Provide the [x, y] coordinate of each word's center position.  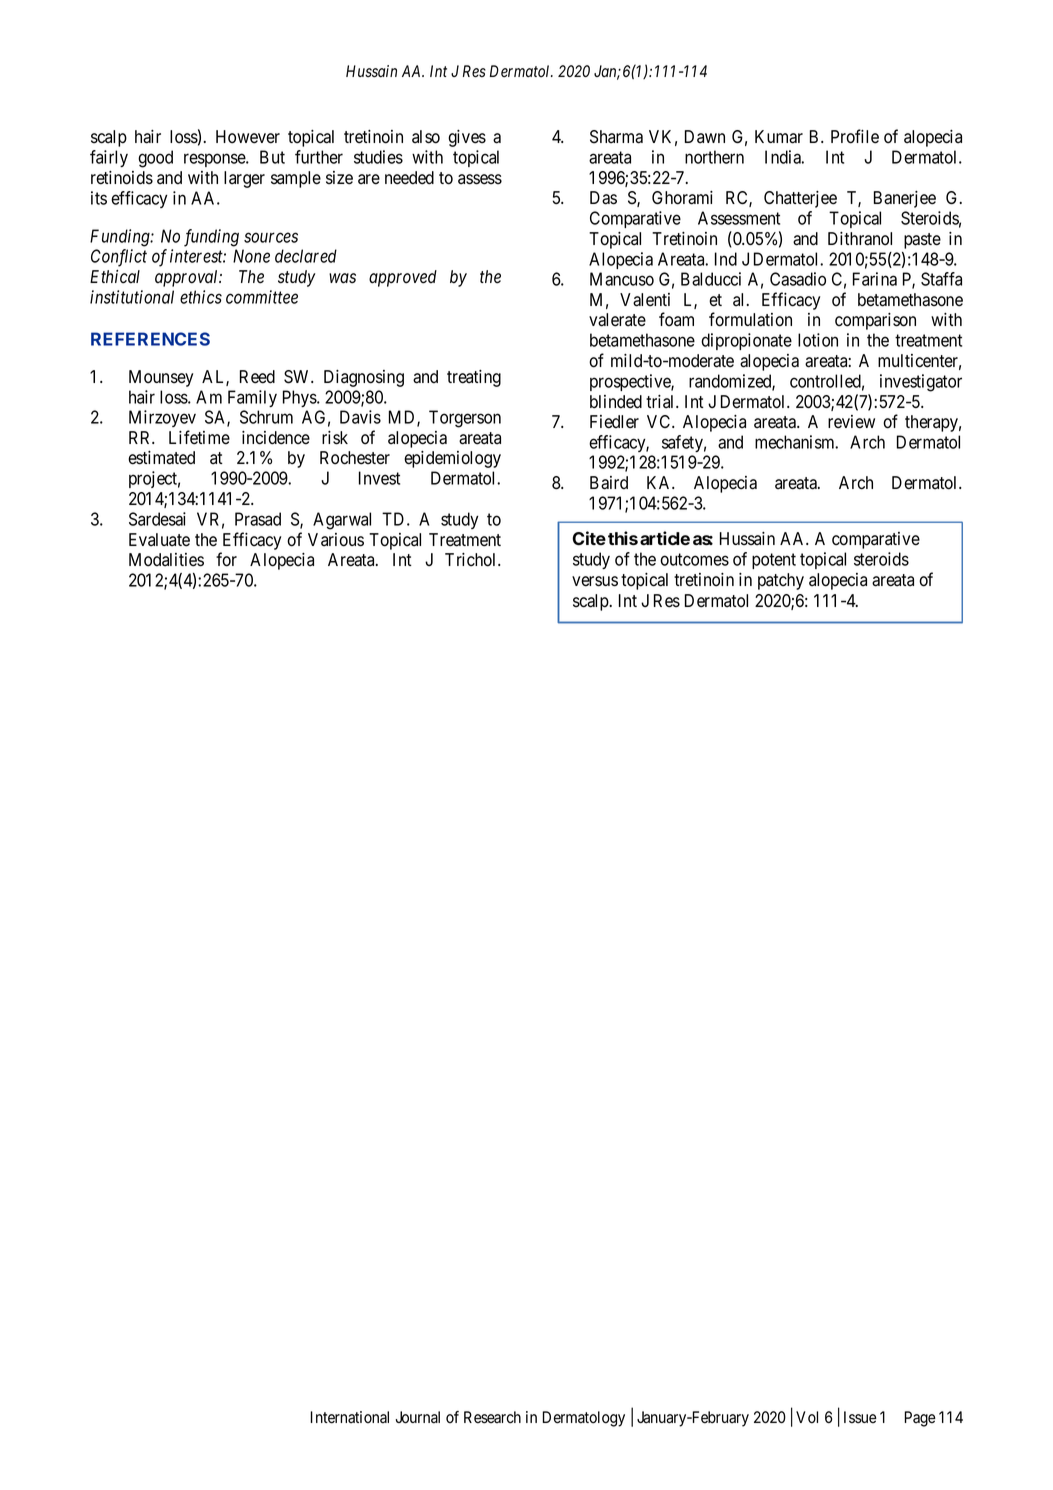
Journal [417, 1417]
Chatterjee [800, 199]
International [350, 1417]
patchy [781, 581]
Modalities [166, 560]
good [155, 159]
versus [595, 581]
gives [467, 138]
